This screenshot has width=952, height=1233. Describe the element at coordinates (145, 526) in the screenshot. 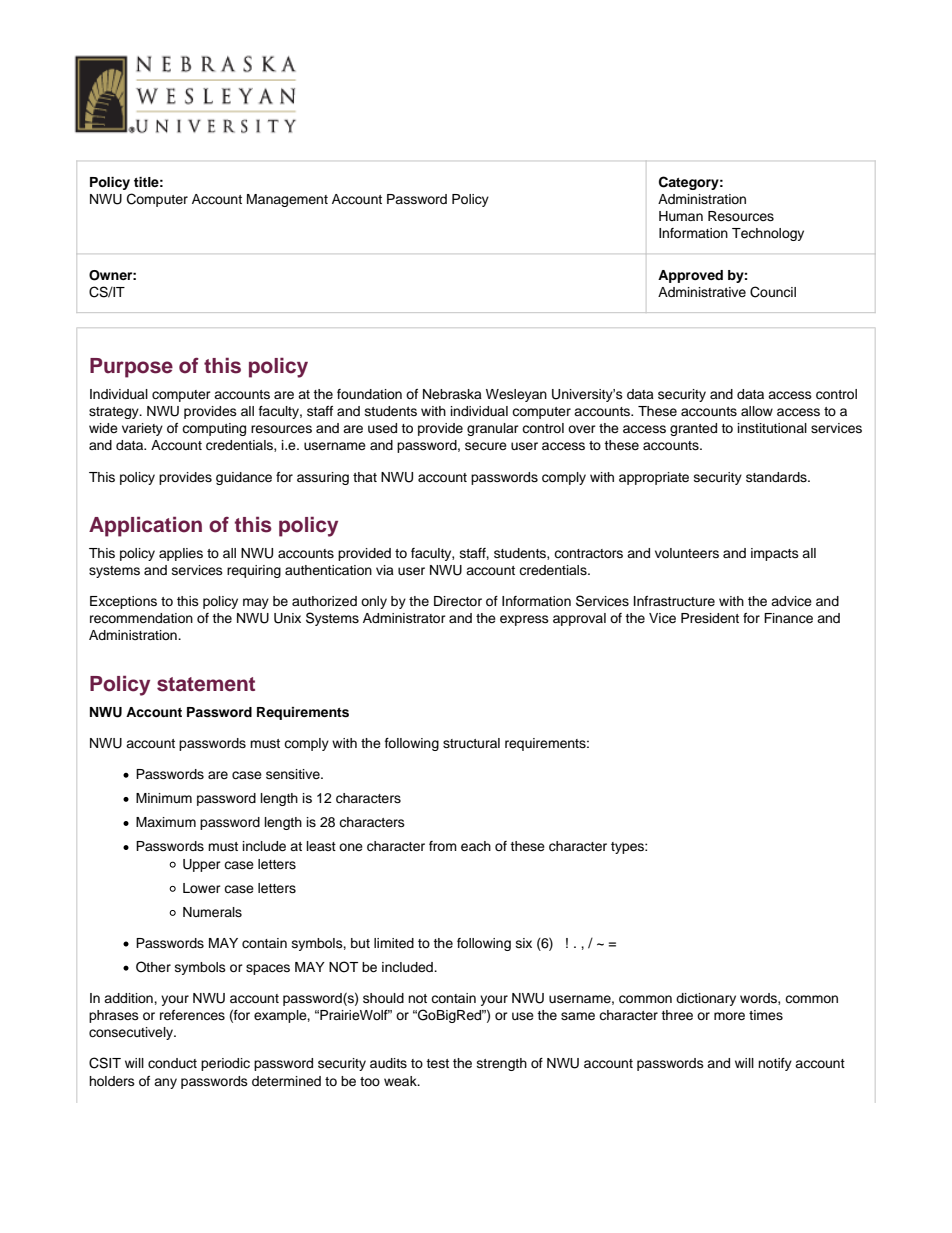

I see `Application` at that location.
